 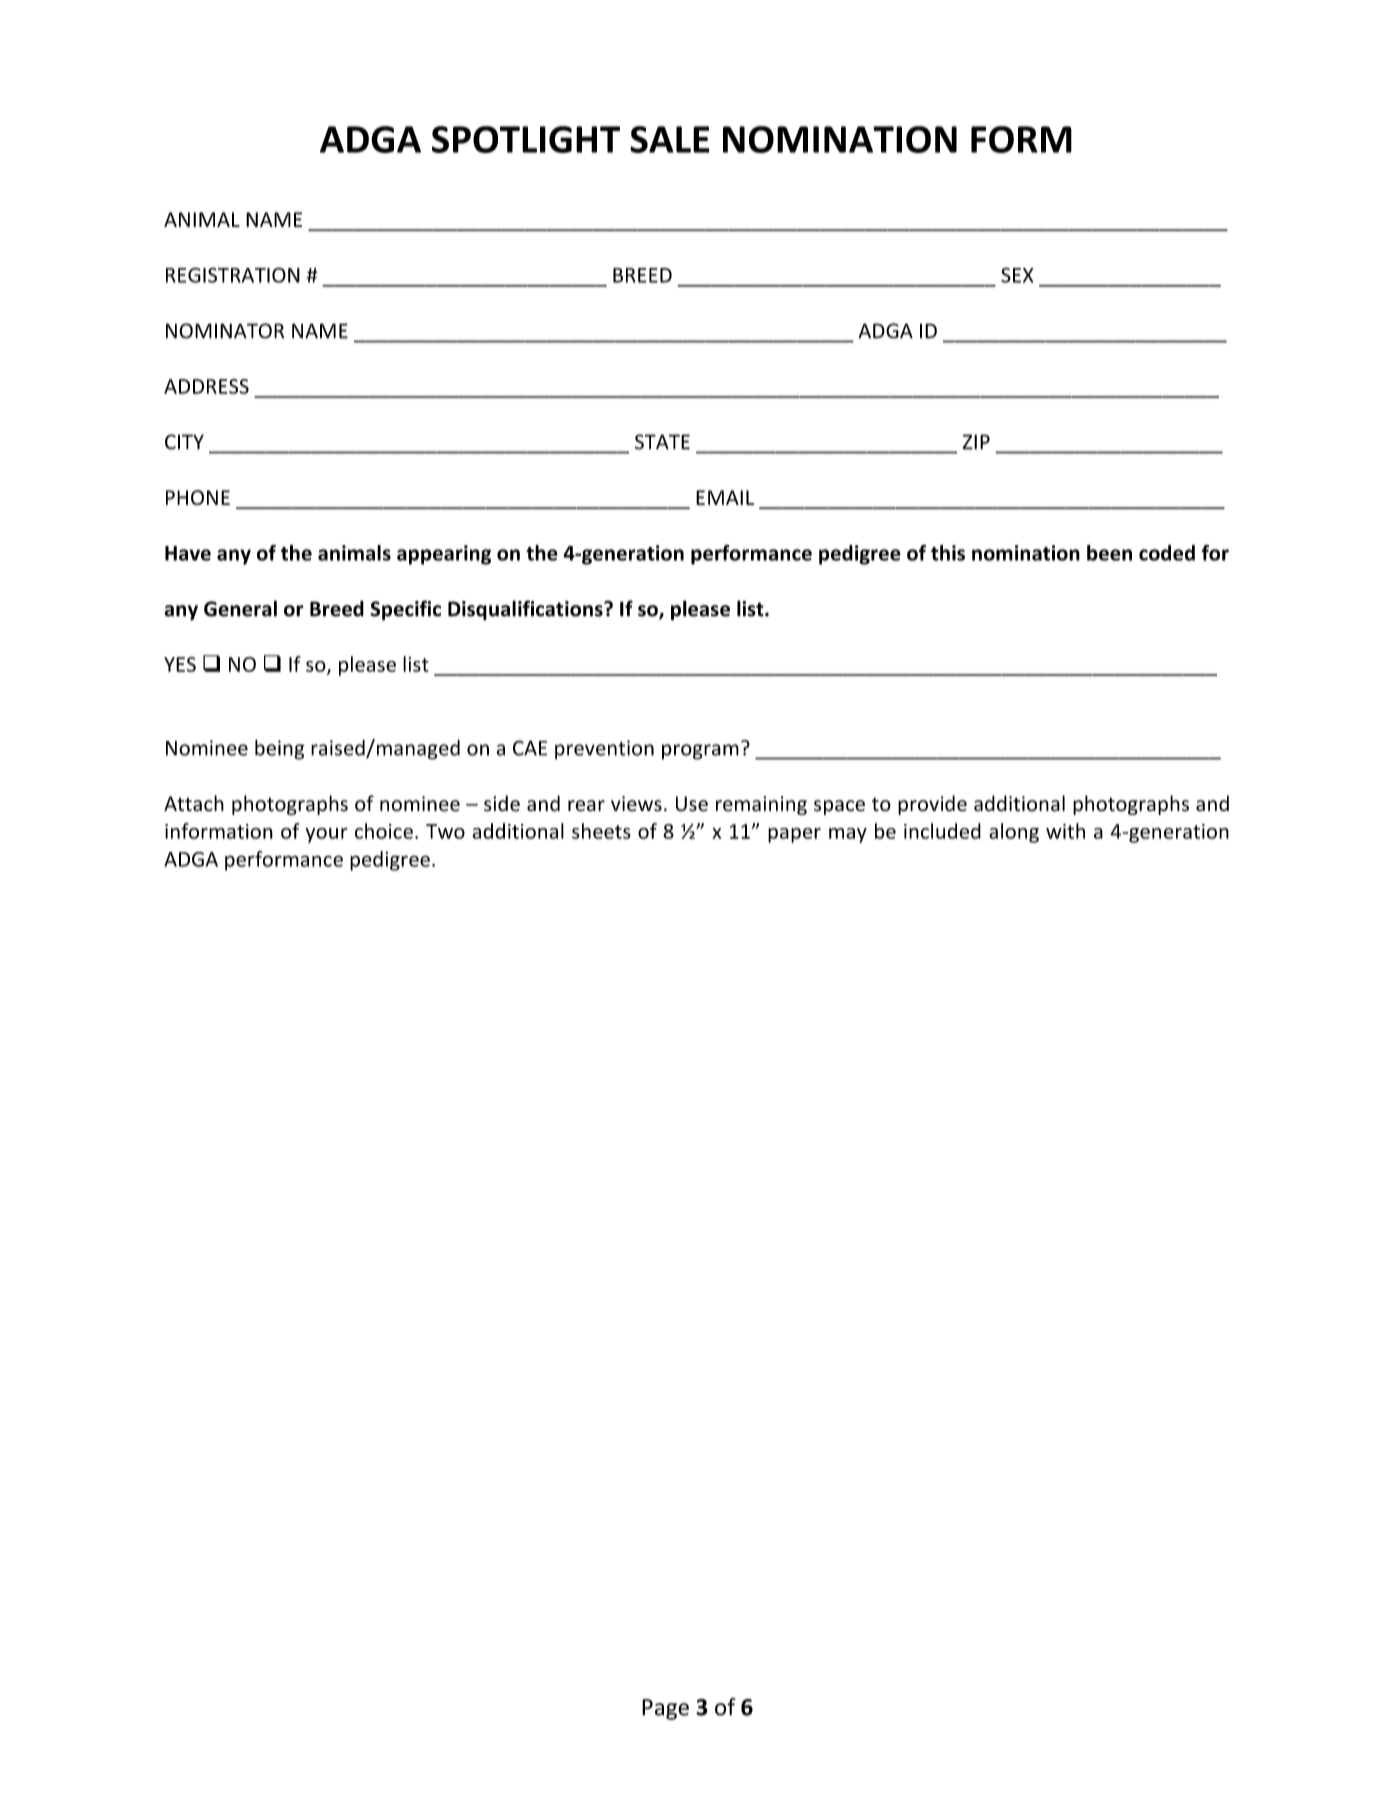 I want to click on SALE, so click(x=670, y=139).
